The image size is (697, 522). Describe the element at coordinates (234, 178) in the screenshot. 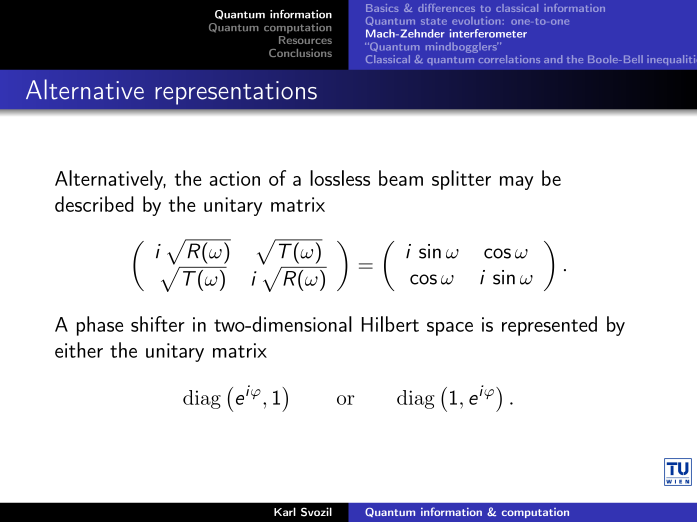

I see `action` at that location.
